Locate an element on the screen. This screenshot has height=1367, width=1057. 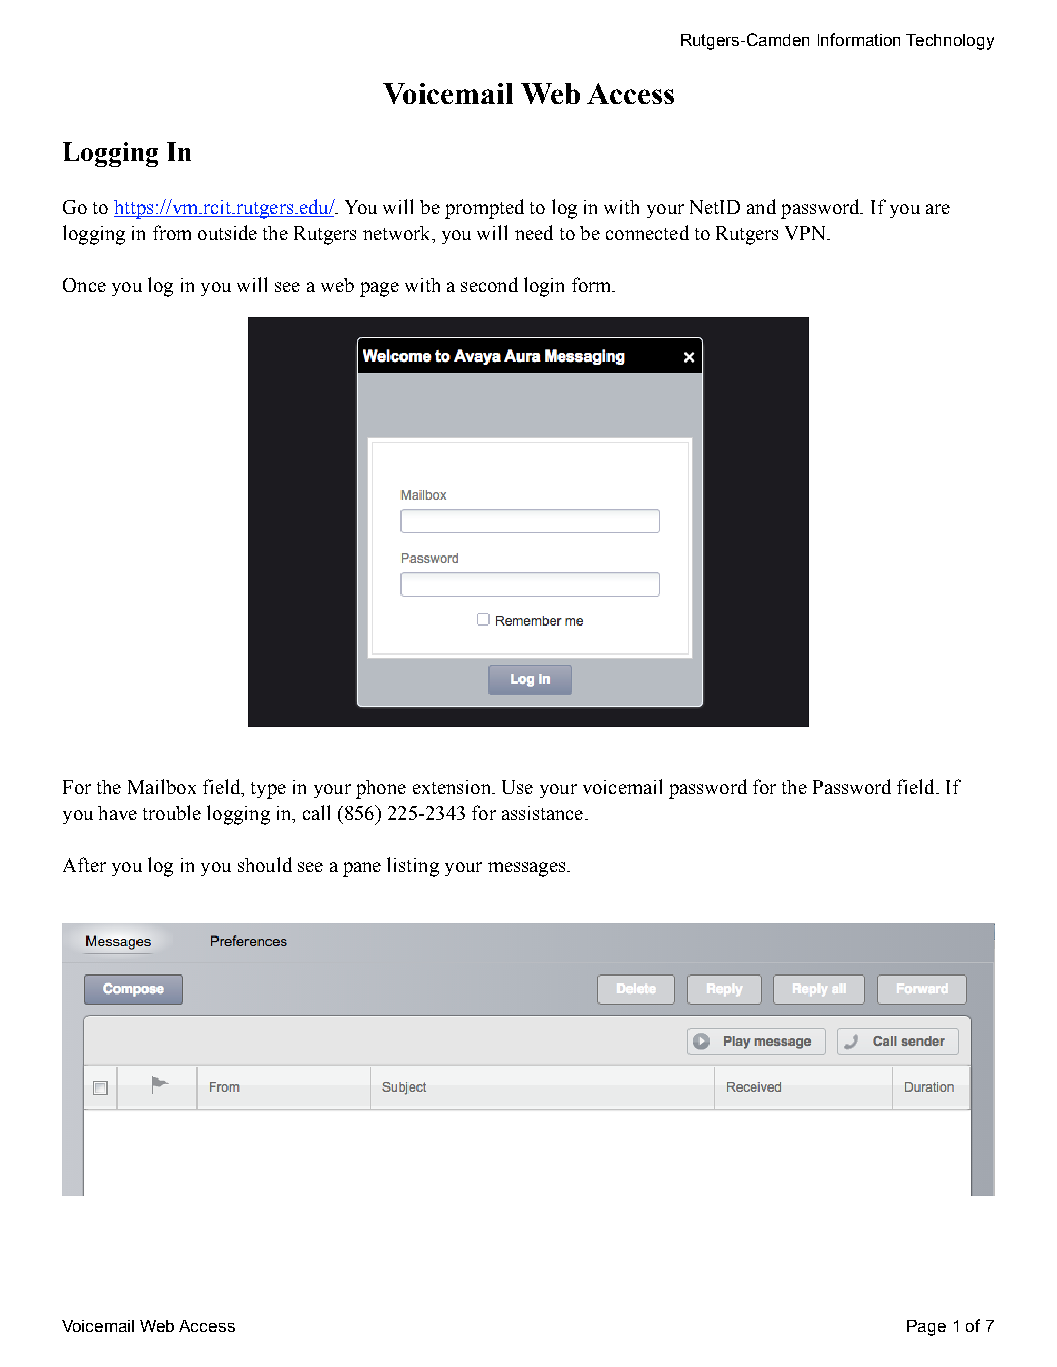
Technology is located at coordinates (950, 42).
